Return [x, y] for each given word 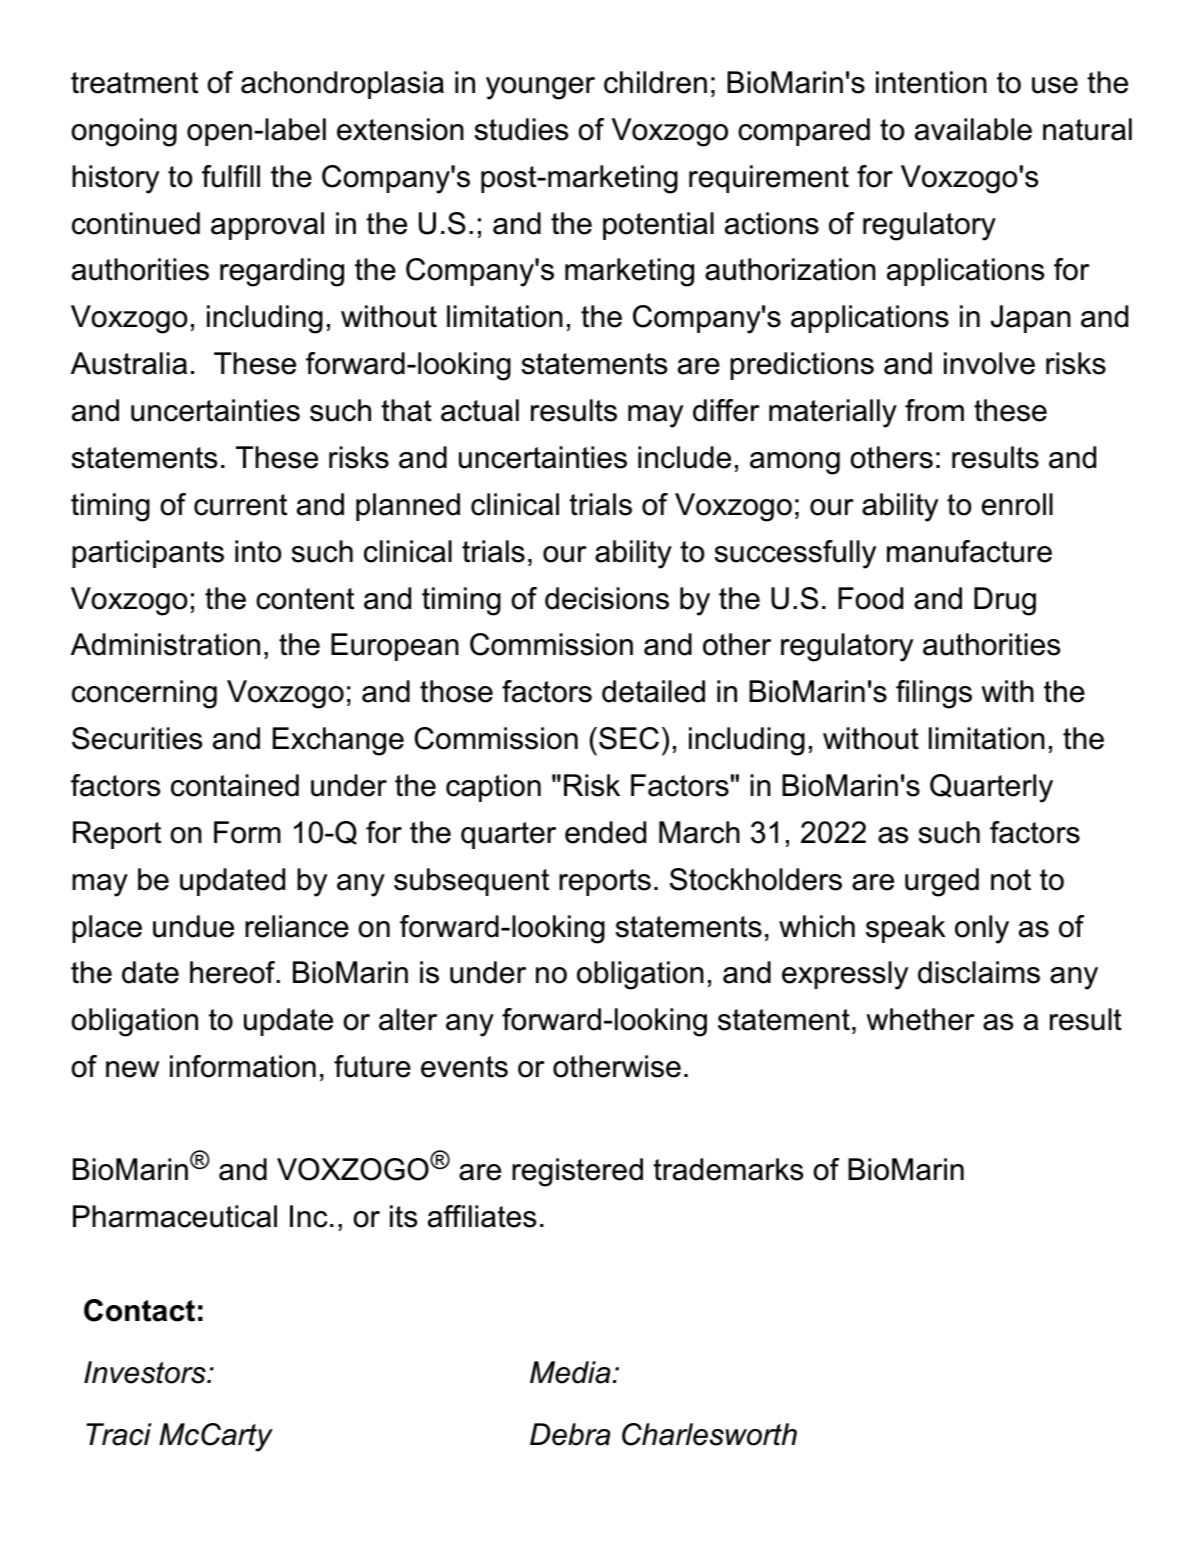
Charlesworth [709, 1434]
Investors [146, 1372]
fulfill [231, 176]
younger [540, 88]
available [973, 129]
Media [570, 1372]
